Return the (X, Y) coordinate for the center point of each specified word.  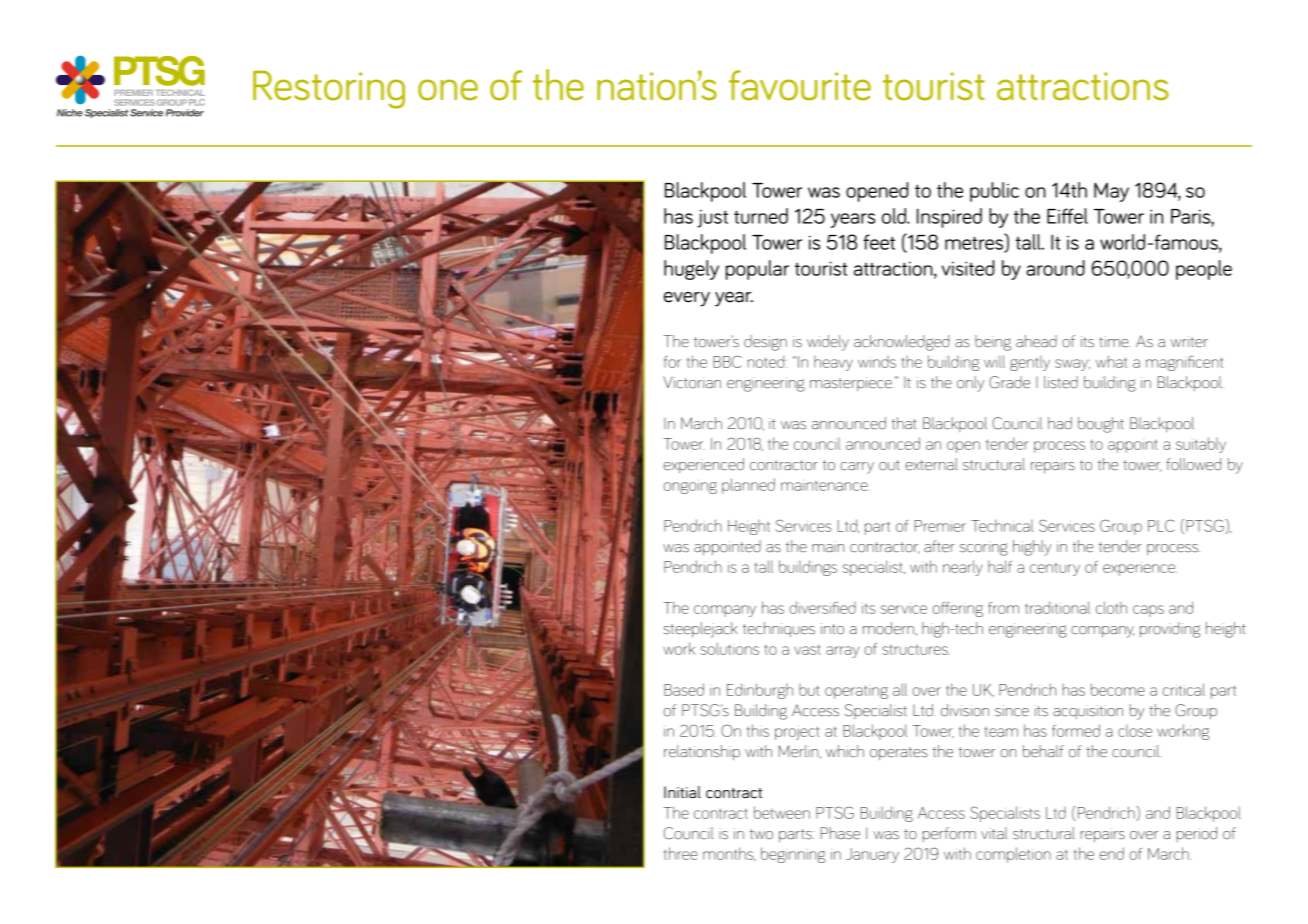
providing (1170, 630)
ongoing (690, 487)
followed (1193, 464)
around (1055, 268)
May (1111, 192)
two (761, 834)
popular (757, 270)
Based (684, 689)
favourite (800, 85)
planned (748, 486)
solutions (729, 648)
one (448, 90)
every (687, 299)
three (681, 853)
